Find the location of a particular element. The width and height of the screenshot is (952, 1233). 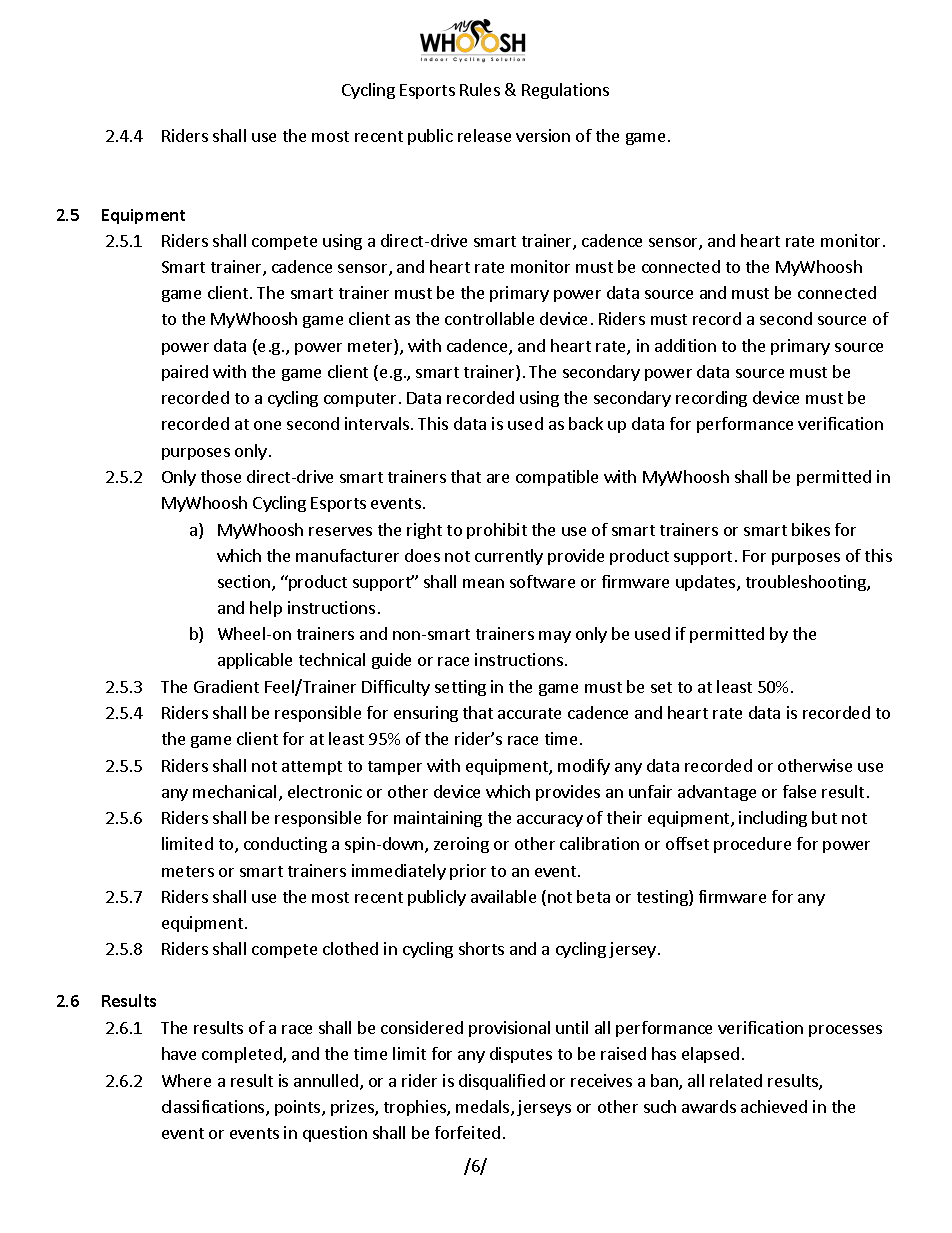

achieved is located at coordinates (774, 1106).
